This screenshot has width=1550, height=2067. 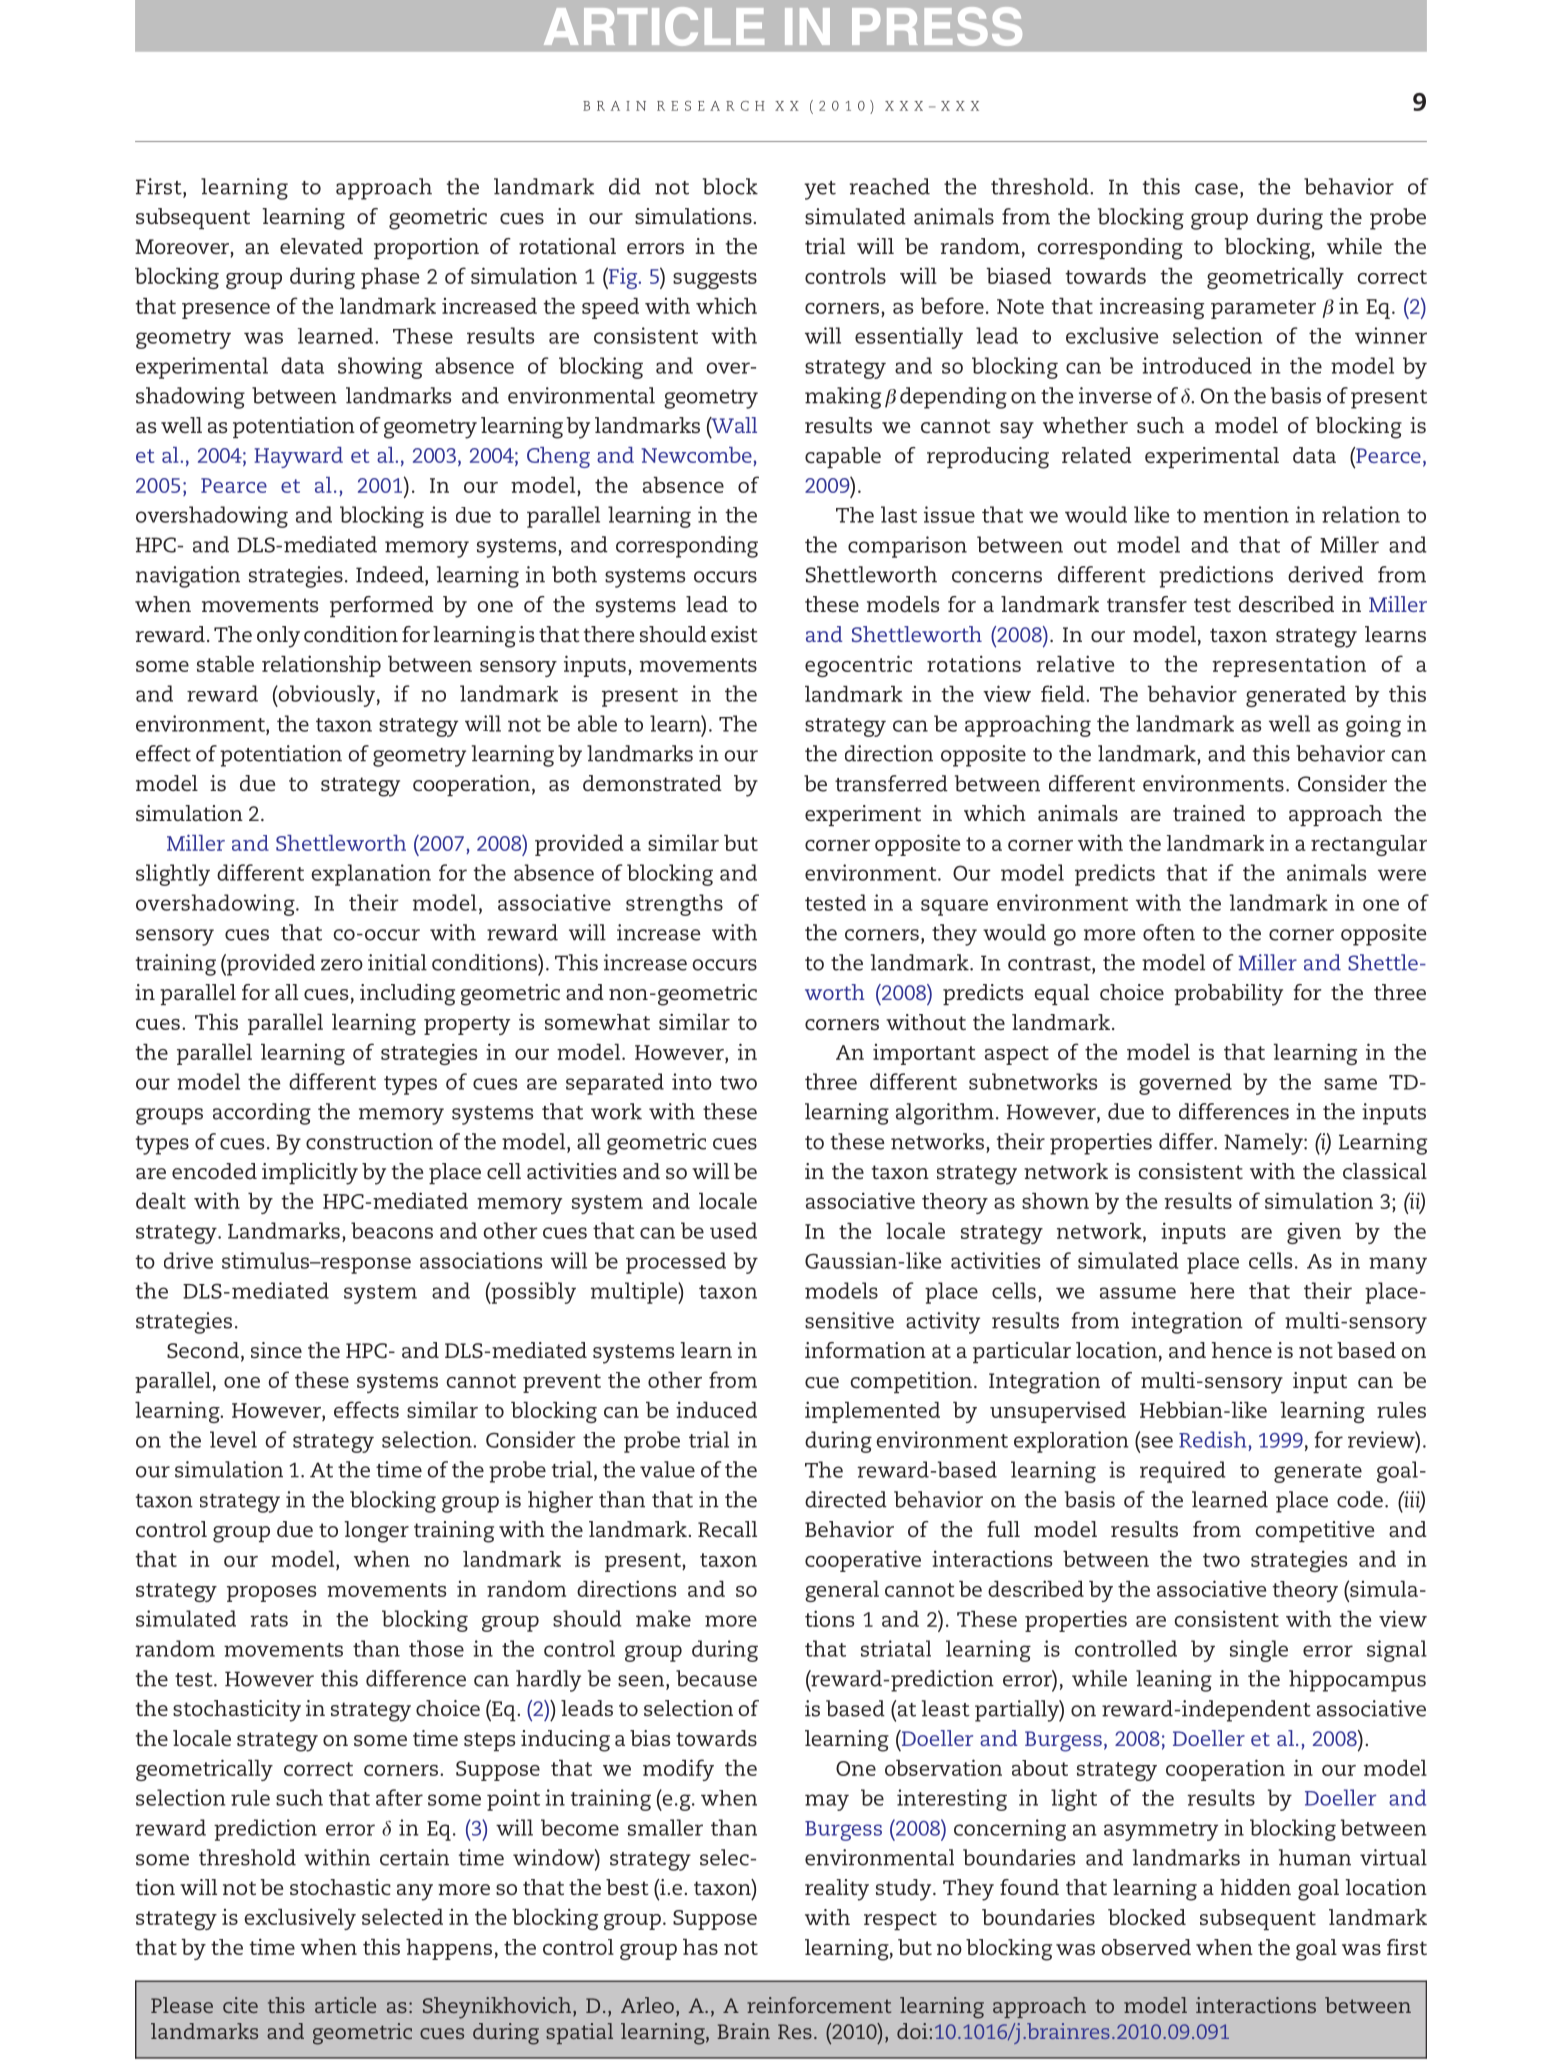 I want to click on Recall, so click(x=727, y=1529).
